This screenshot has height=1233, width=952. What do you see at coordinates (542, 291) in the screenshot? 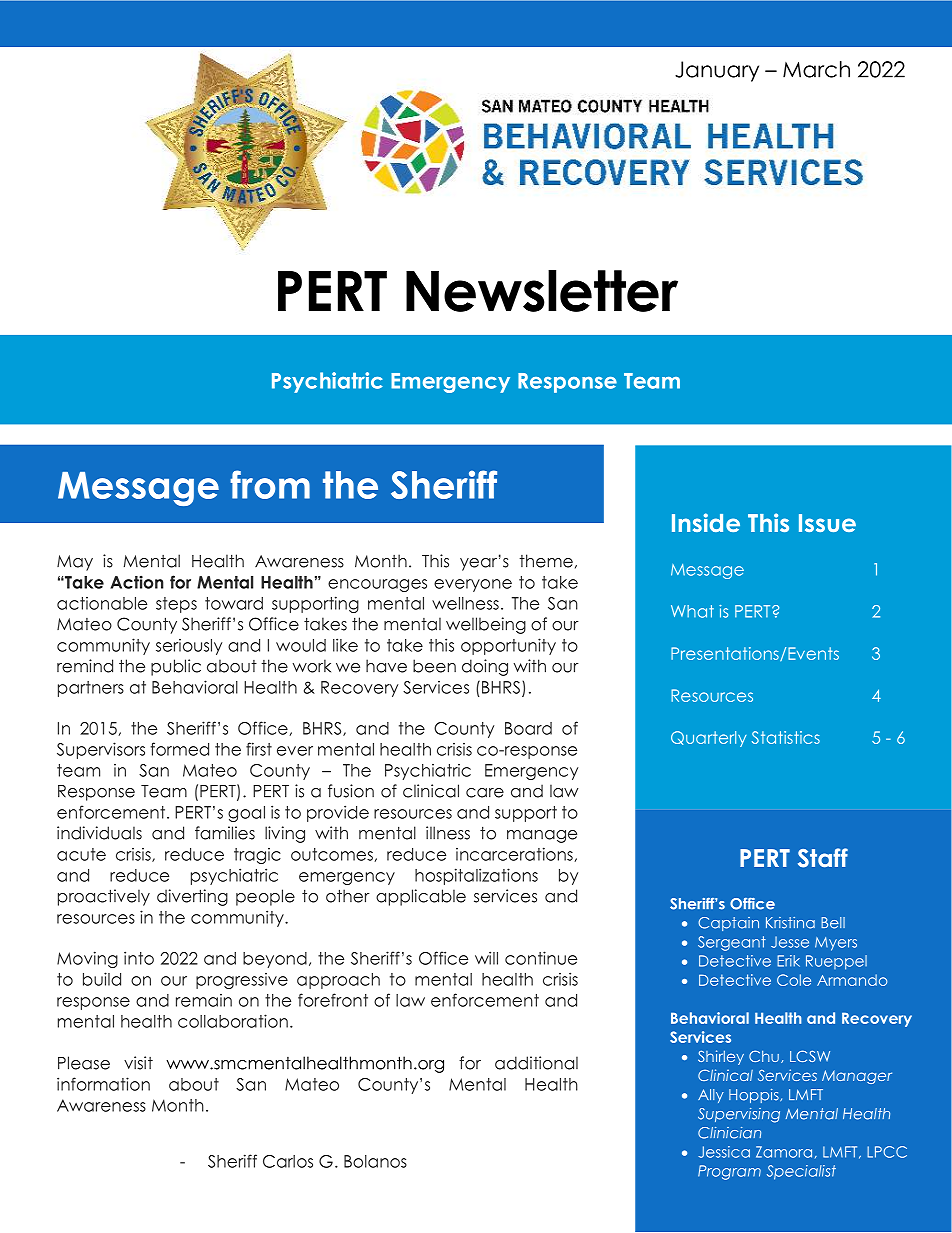
I see `Newsletter` at bounding box center [542, 291].
